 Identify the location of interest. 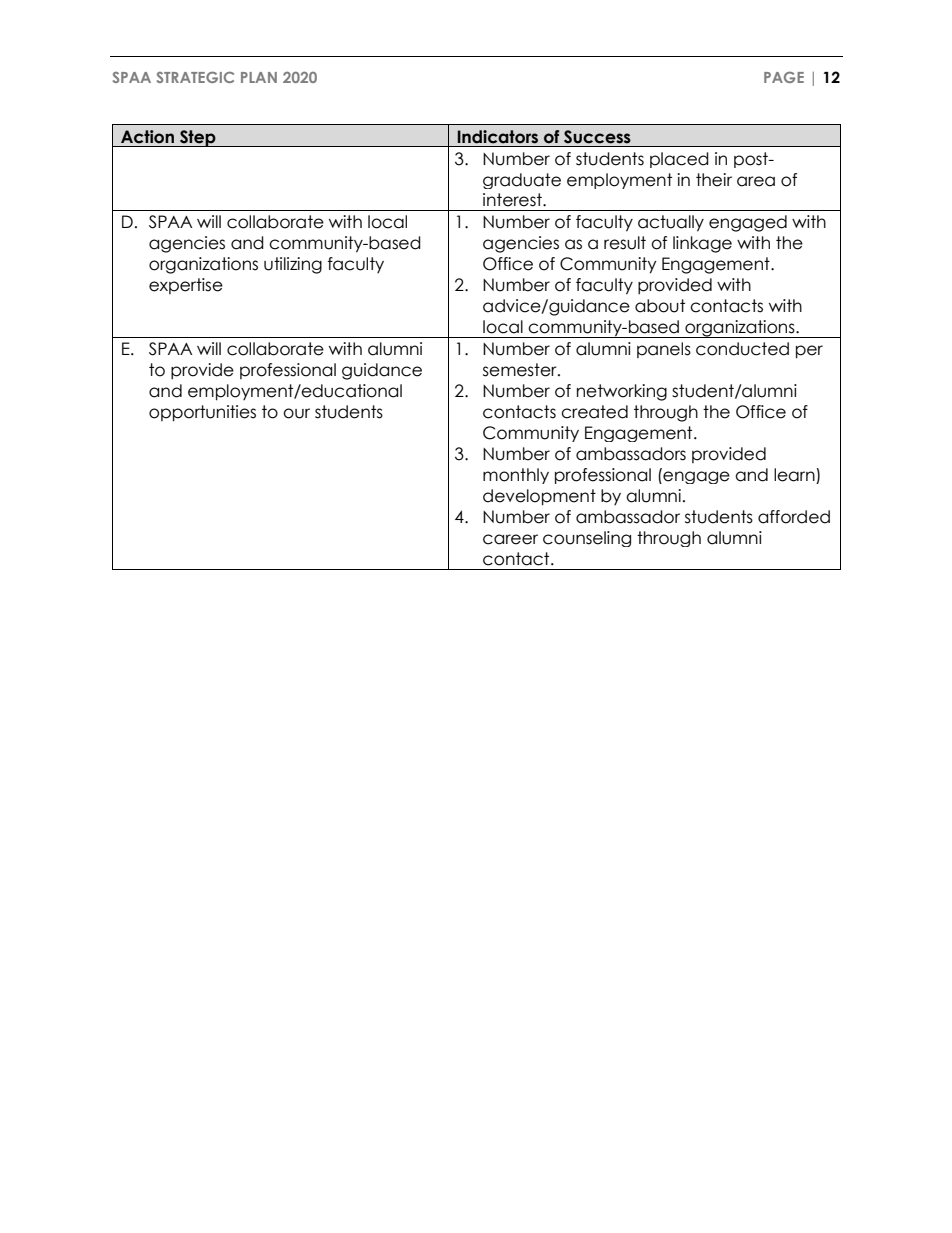
(513, 200).
